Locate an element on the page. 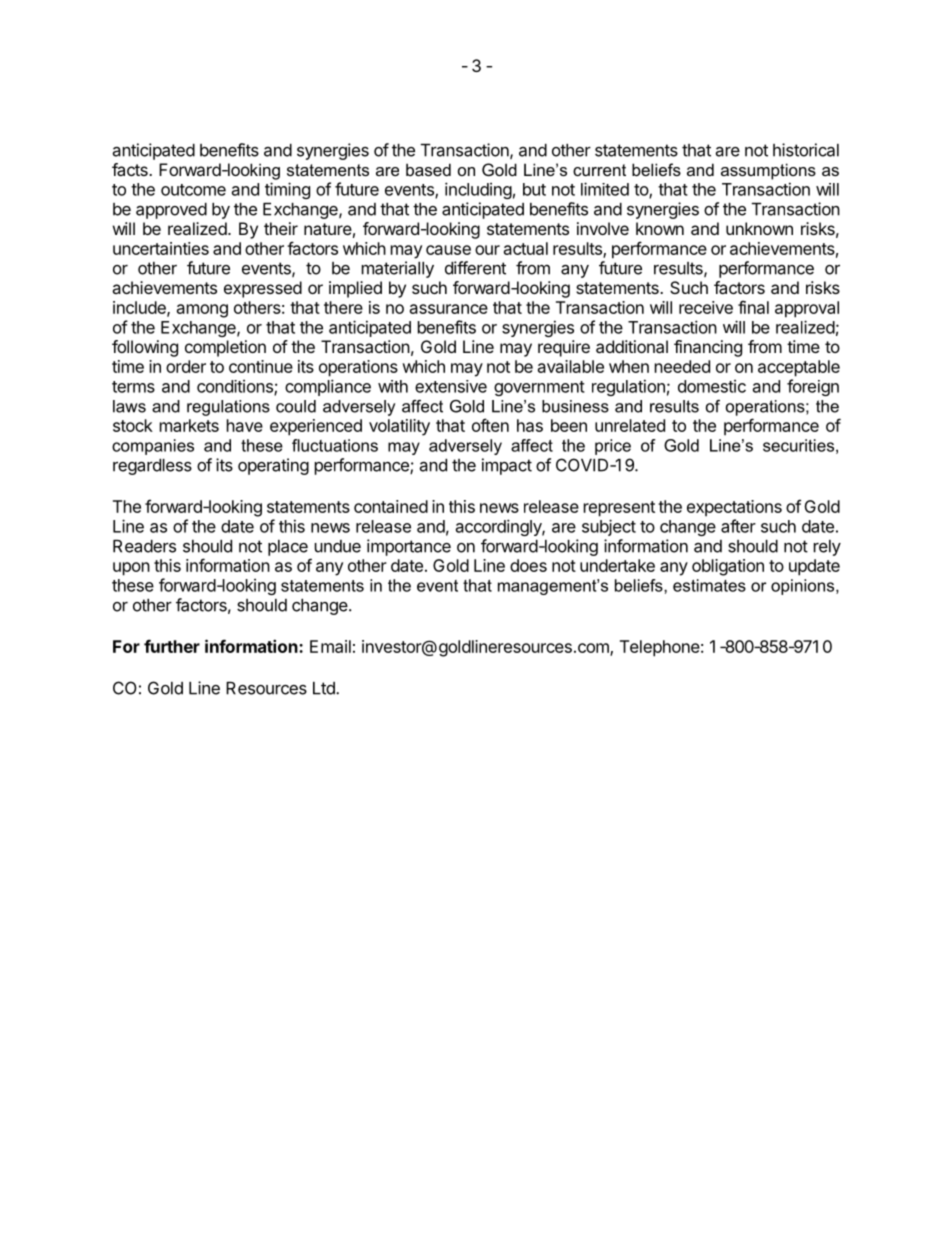 The height and width of the page is (1233, 952). further is located at coordinates (172, 646).
